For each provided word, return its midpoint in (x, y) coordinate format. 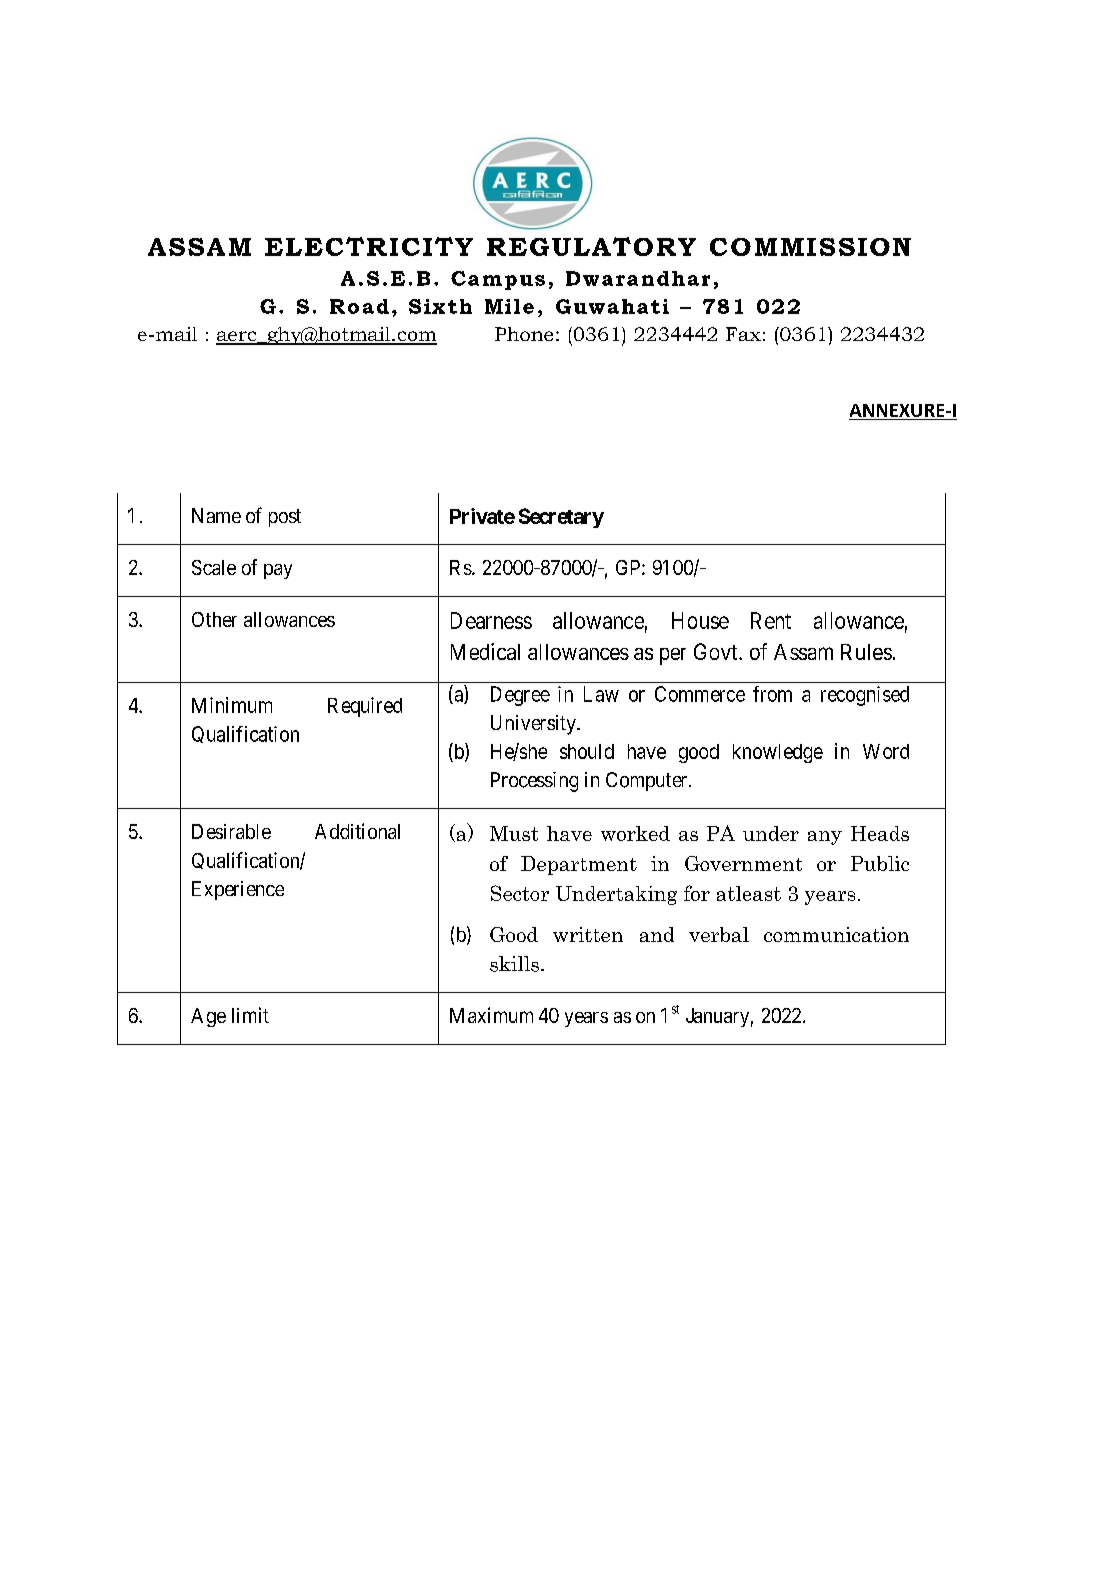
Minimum (232, 705)
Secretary (561, 518)
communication (836, 934)
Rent (771, 620)
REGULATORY (591, 246)
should (587, 751)
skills (516, 964)
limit (250, 1015)
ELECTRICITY (369, 246)
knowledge (778, 753)
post (285, 518)
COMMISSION (810, 247)
